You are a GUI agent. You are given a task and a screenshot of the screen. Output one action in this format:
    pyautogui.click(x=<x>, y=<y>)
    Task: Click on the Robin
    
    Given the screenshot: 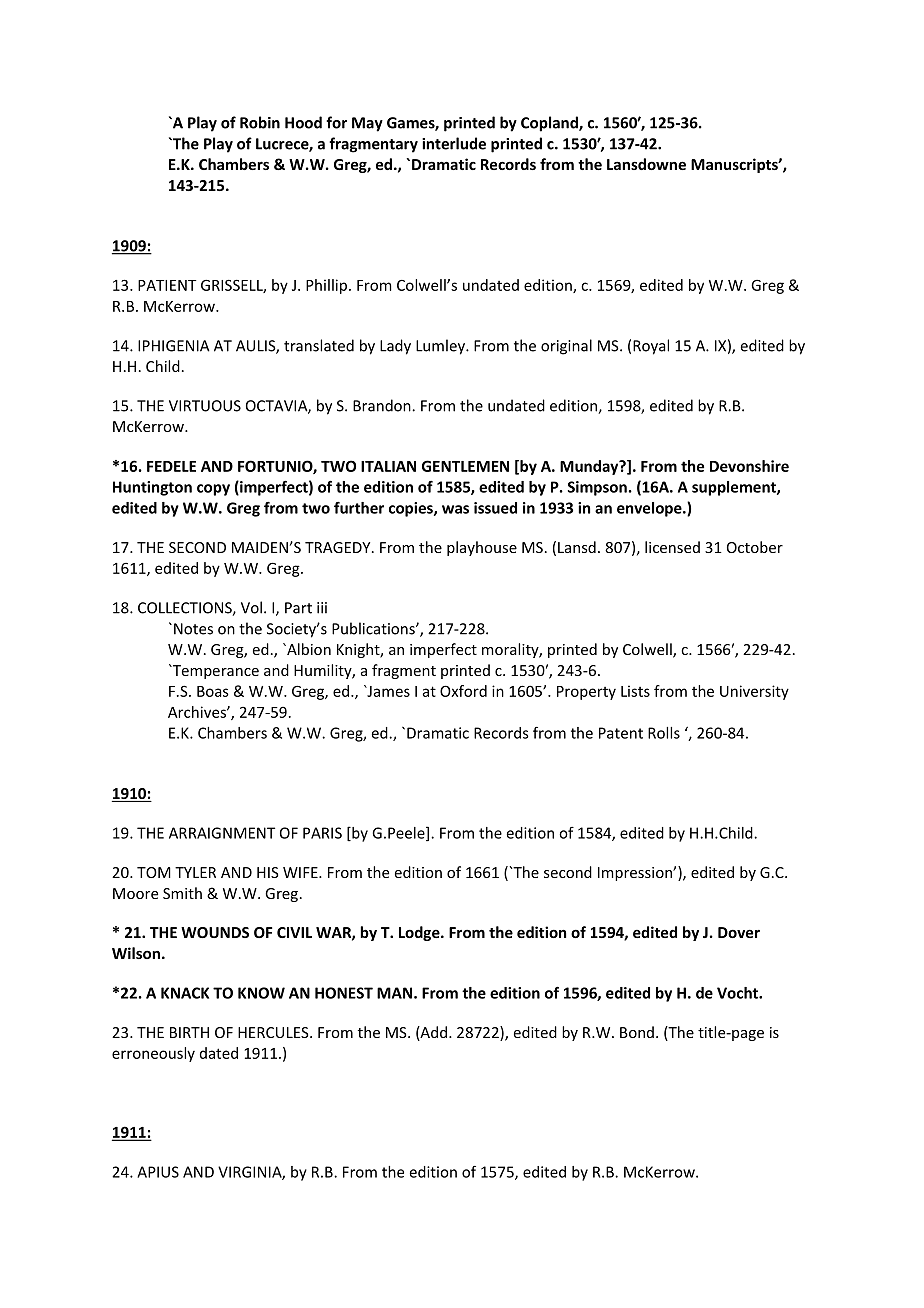 What is the action you would take?
    pyautogui.click(x=260, y=122)
